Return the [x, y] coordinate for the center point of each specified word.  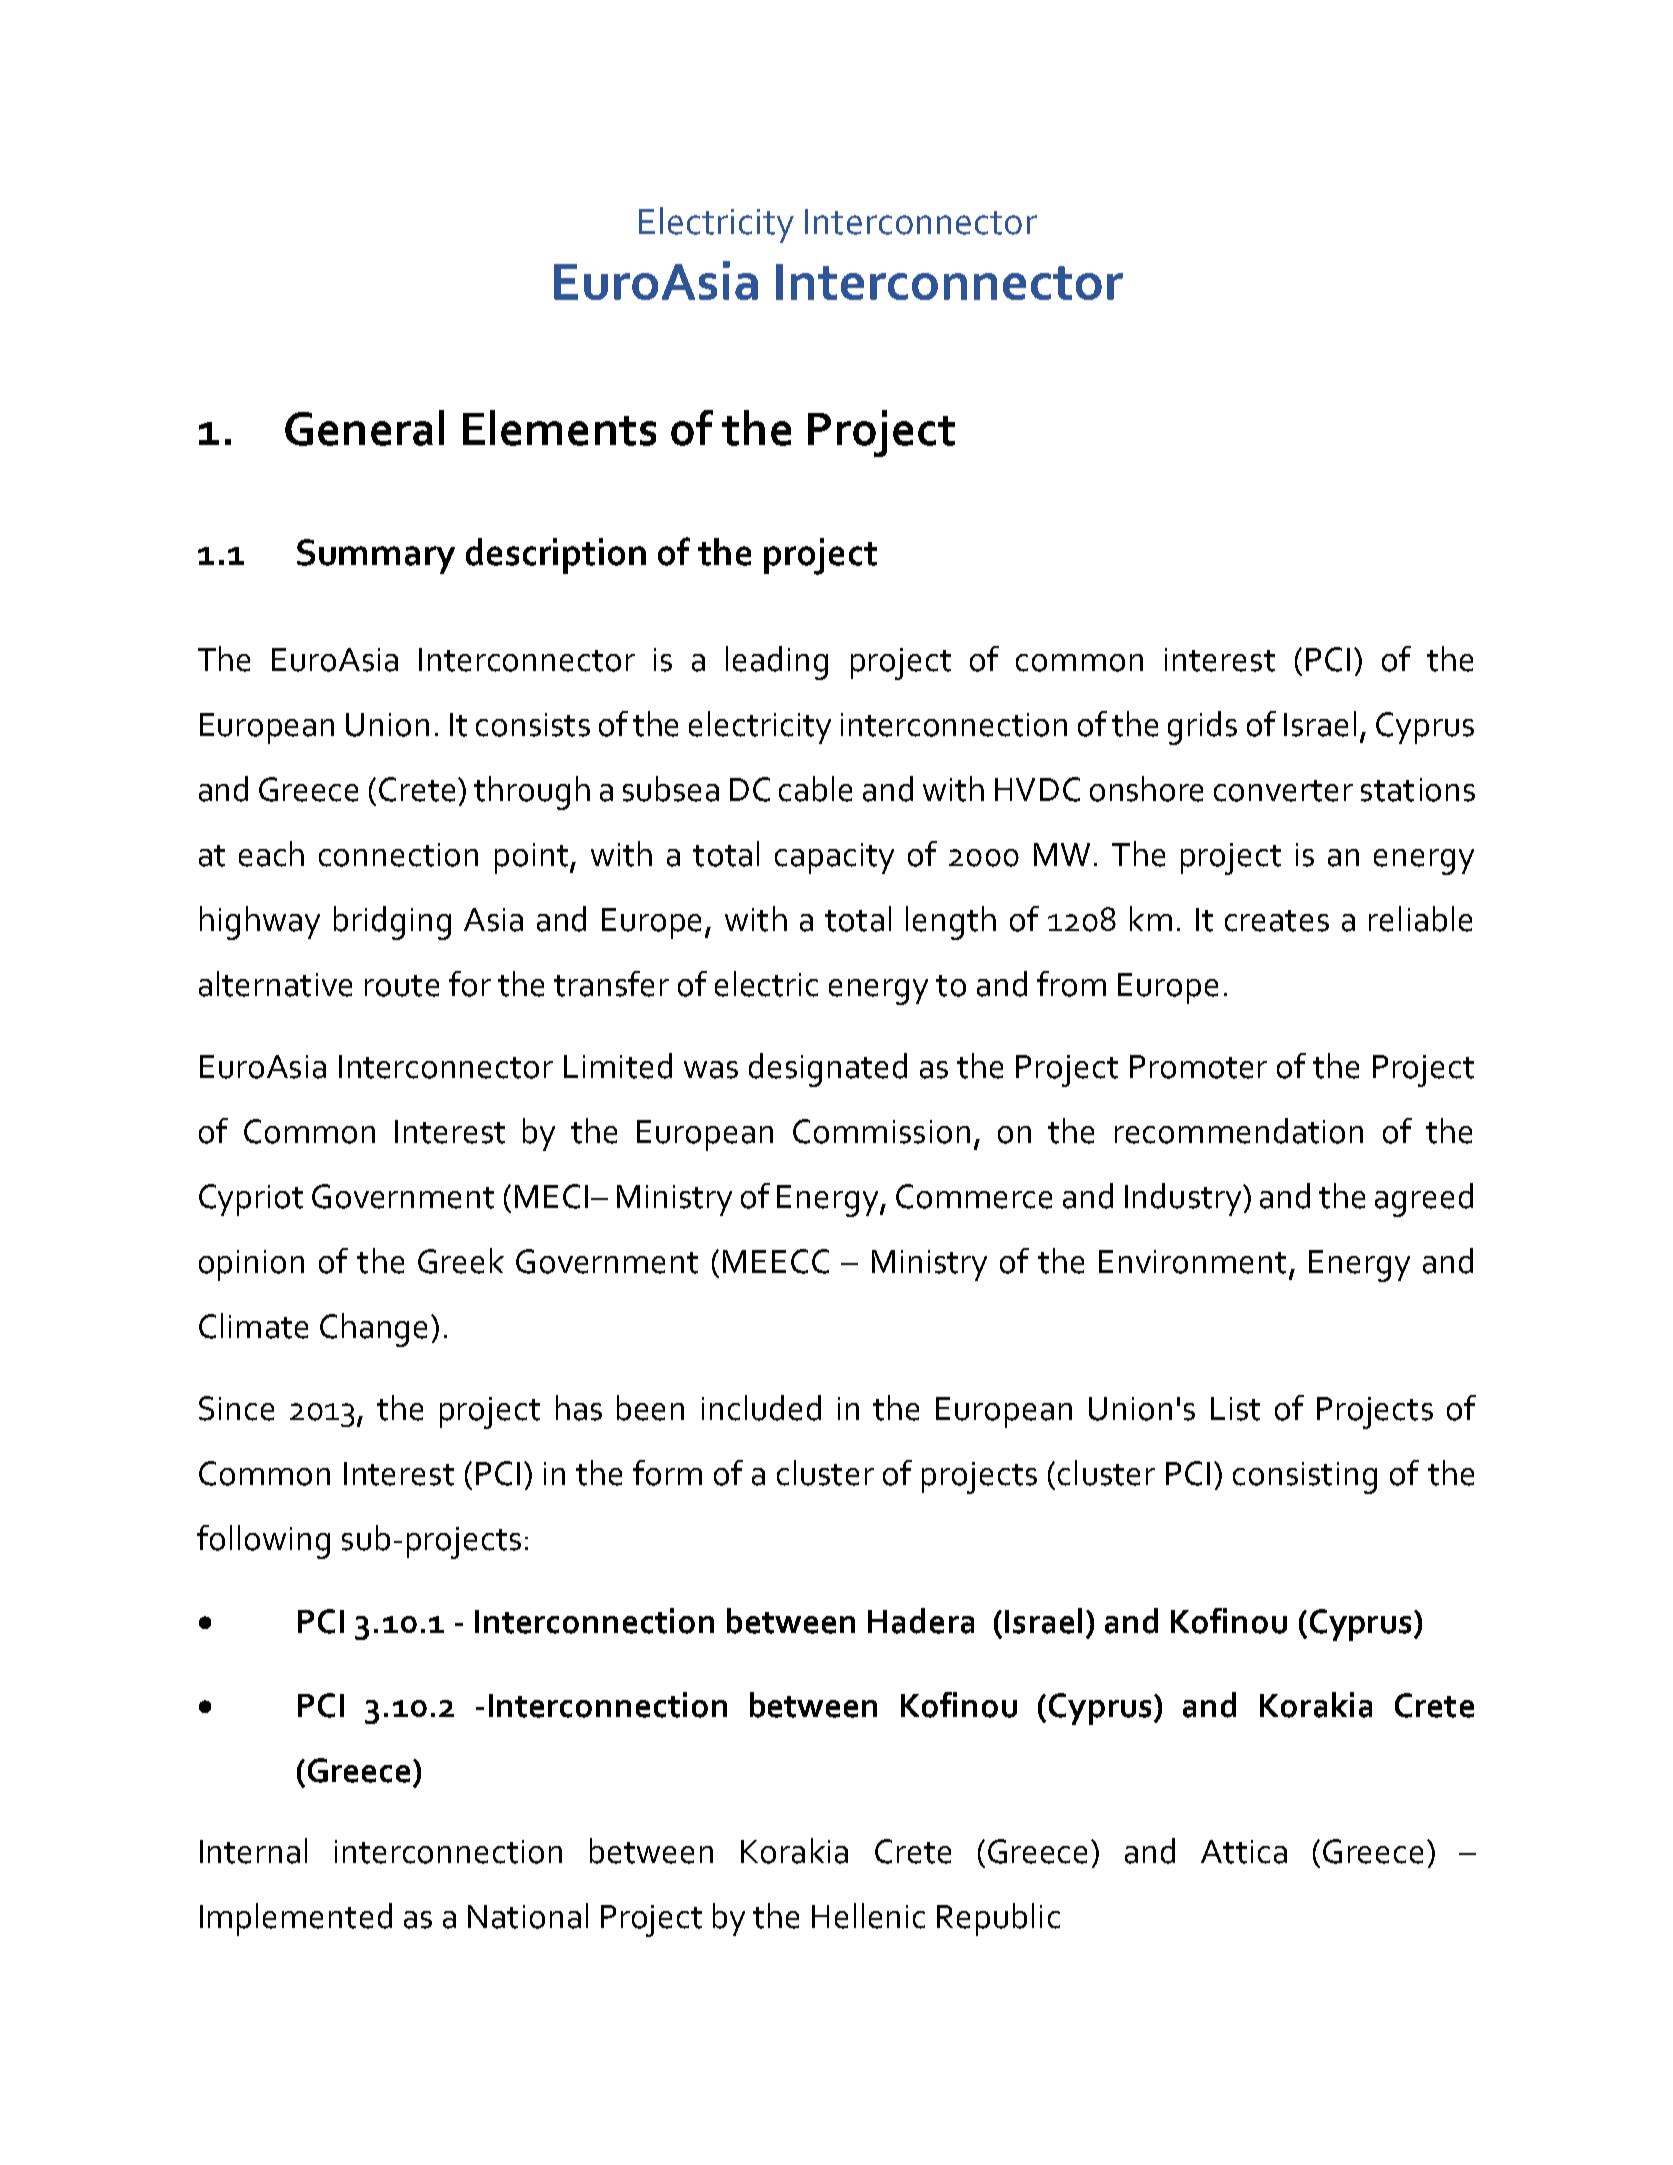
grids [1202, 728]
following [263, 1542]
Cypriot [251, 1200]
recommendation [1239, 1131]
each [271, 854]
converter [1283, 791]
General [364, 428]
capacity [834, 858]
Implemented [296, 1919]
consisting [1305, 1478]
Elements [559, 428]
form [667, 1473]
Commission [881, 1131]
